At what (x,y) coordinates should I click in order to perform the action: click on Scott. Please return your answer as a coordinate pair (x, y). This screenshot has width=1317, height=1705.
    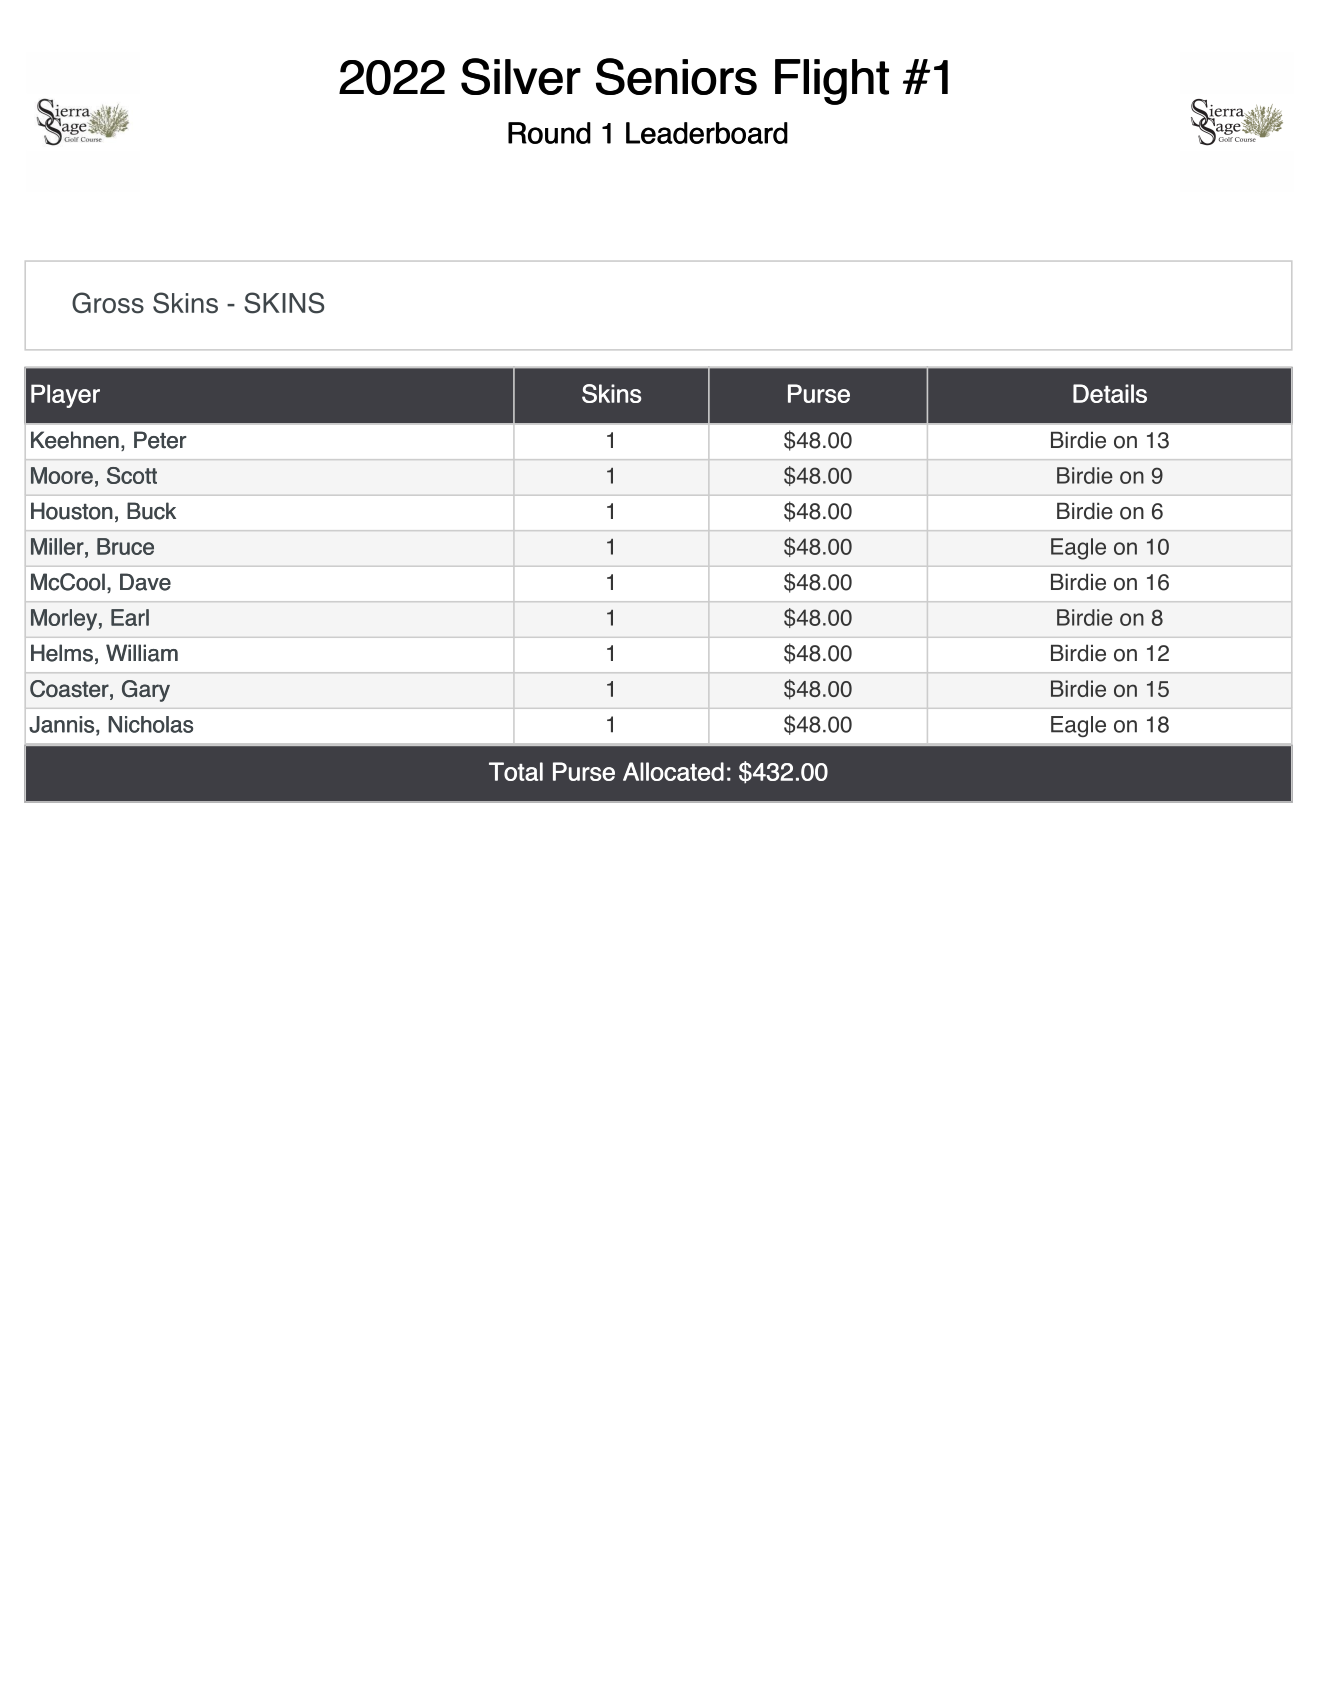
    Looking at the image, I should click on (132, 475).
